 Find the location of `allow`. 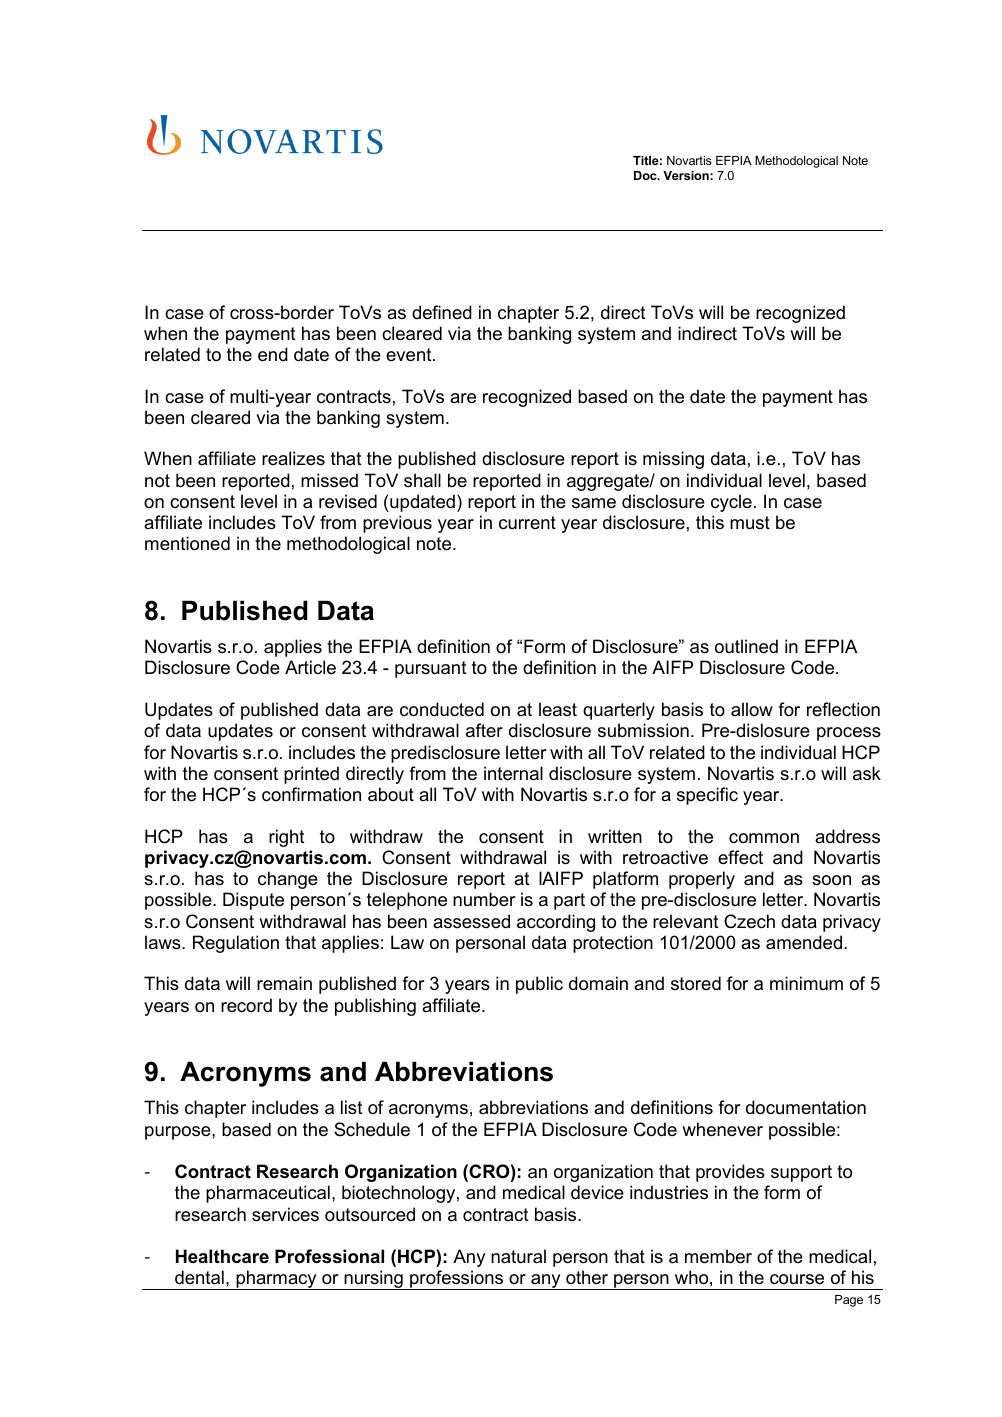

allow is located at coordinates (752, 709).
